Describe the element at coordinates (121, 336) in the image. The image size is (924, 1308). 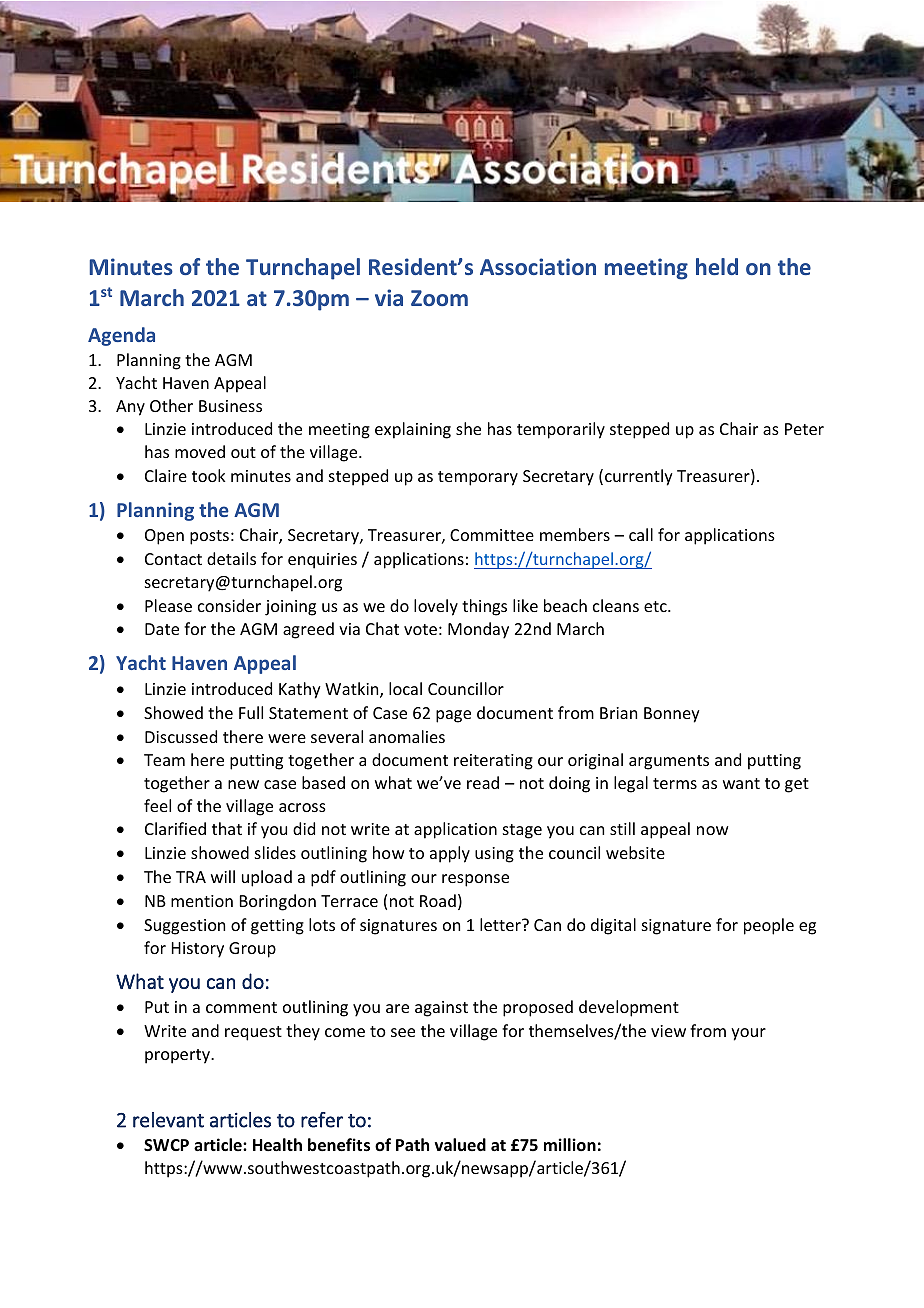
I see `Agenda` at that location.
